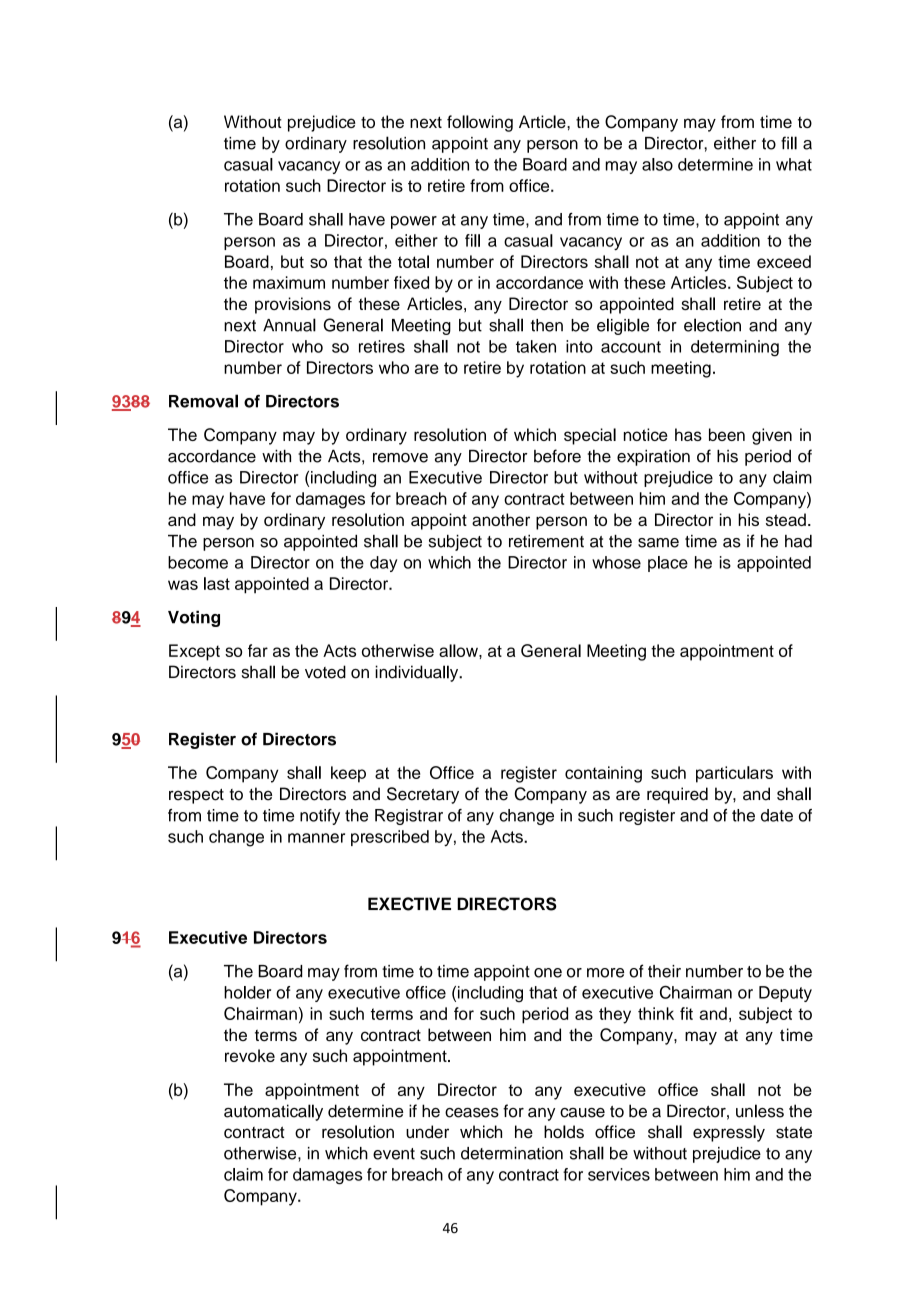 The width and height of the screenshot is (924, 1308). I want to click on following, so click(480, 123).
